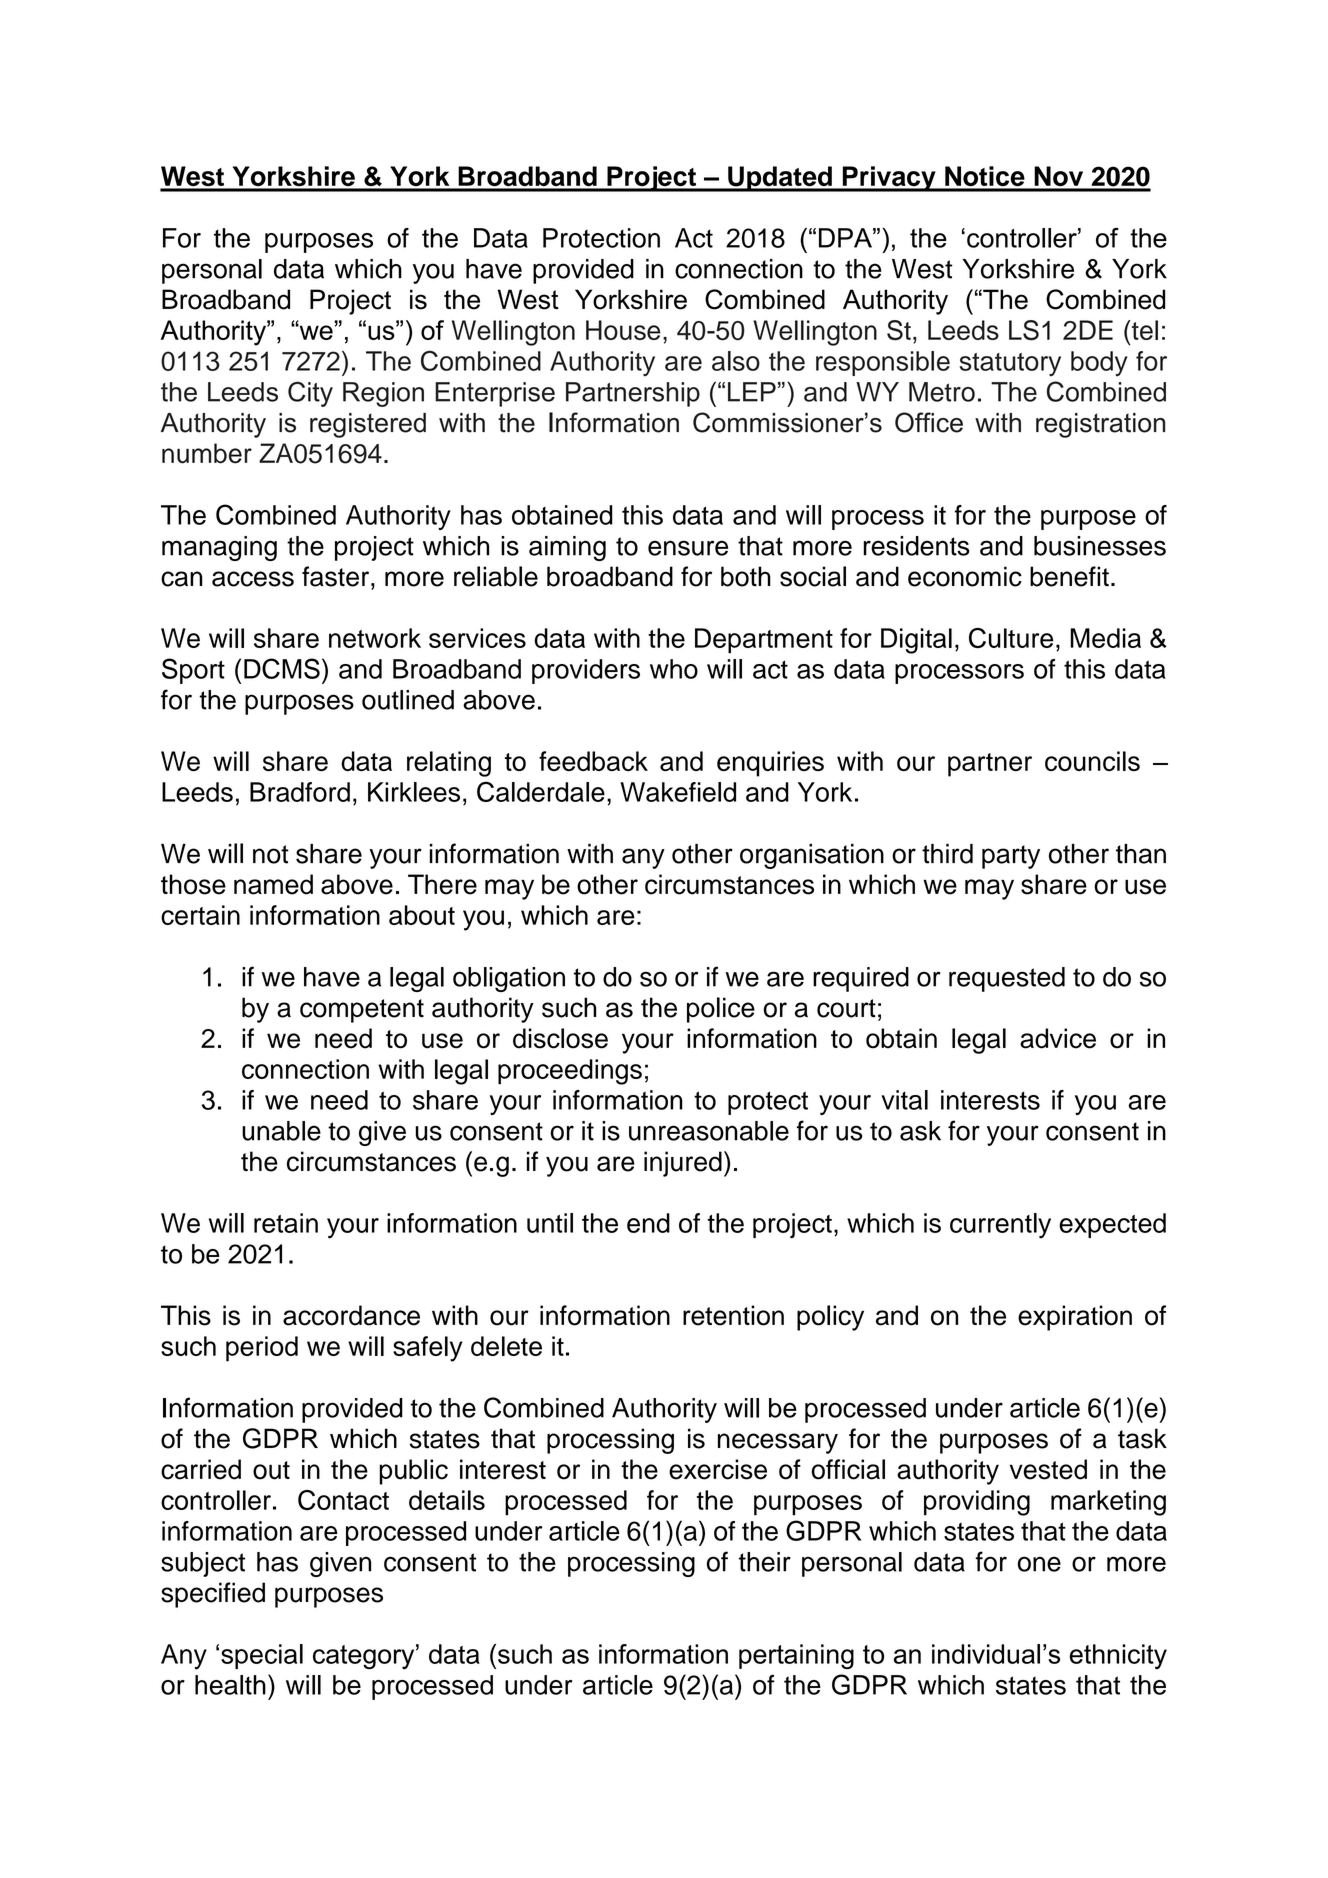  What do you see at coordinates (780, 179) in the screenshot?
I see `Updated` at bounding box center [780, 179].
